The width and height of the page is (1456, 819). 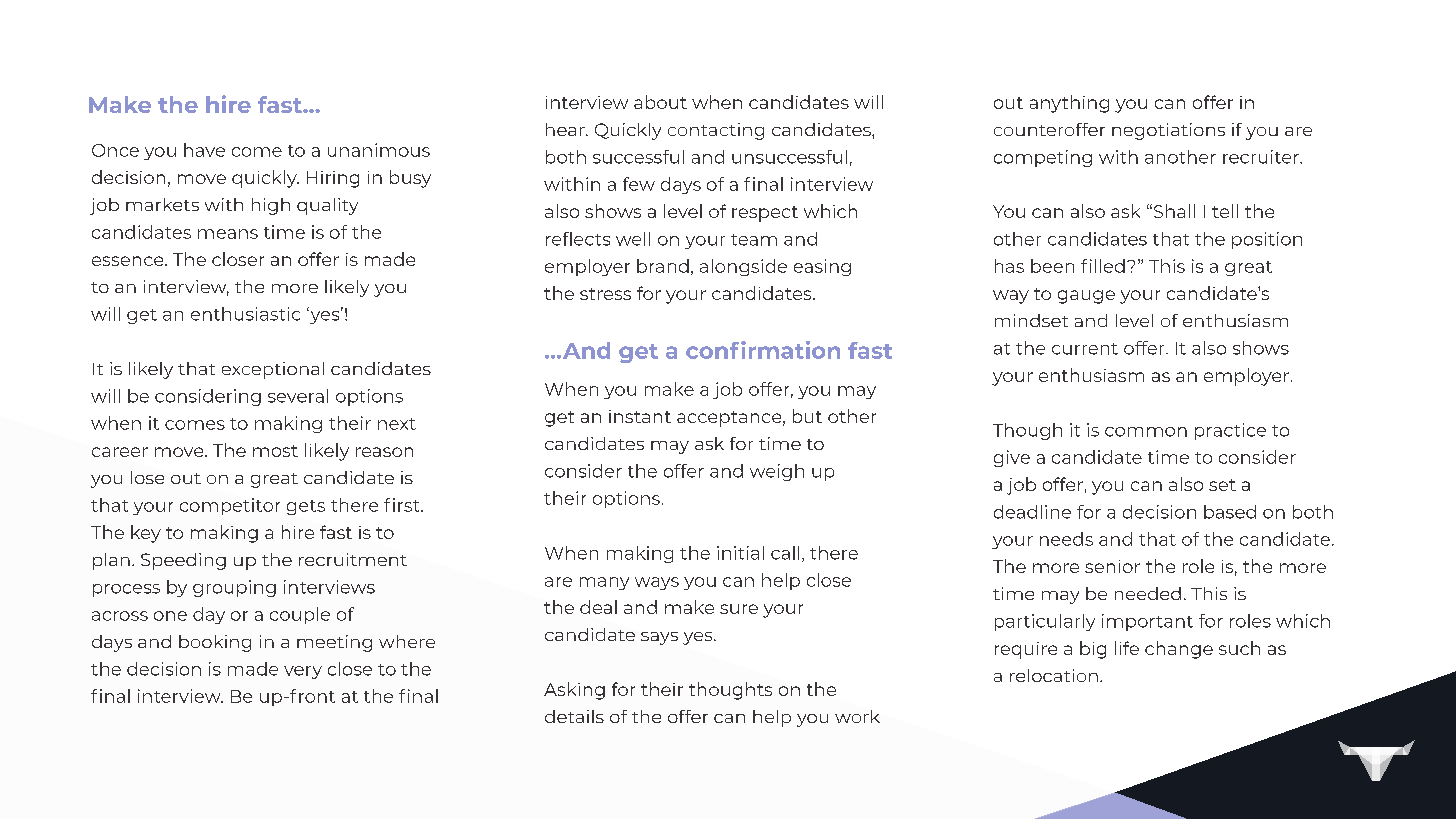 I want to click on relocation, so click(x=1054, y=675).
